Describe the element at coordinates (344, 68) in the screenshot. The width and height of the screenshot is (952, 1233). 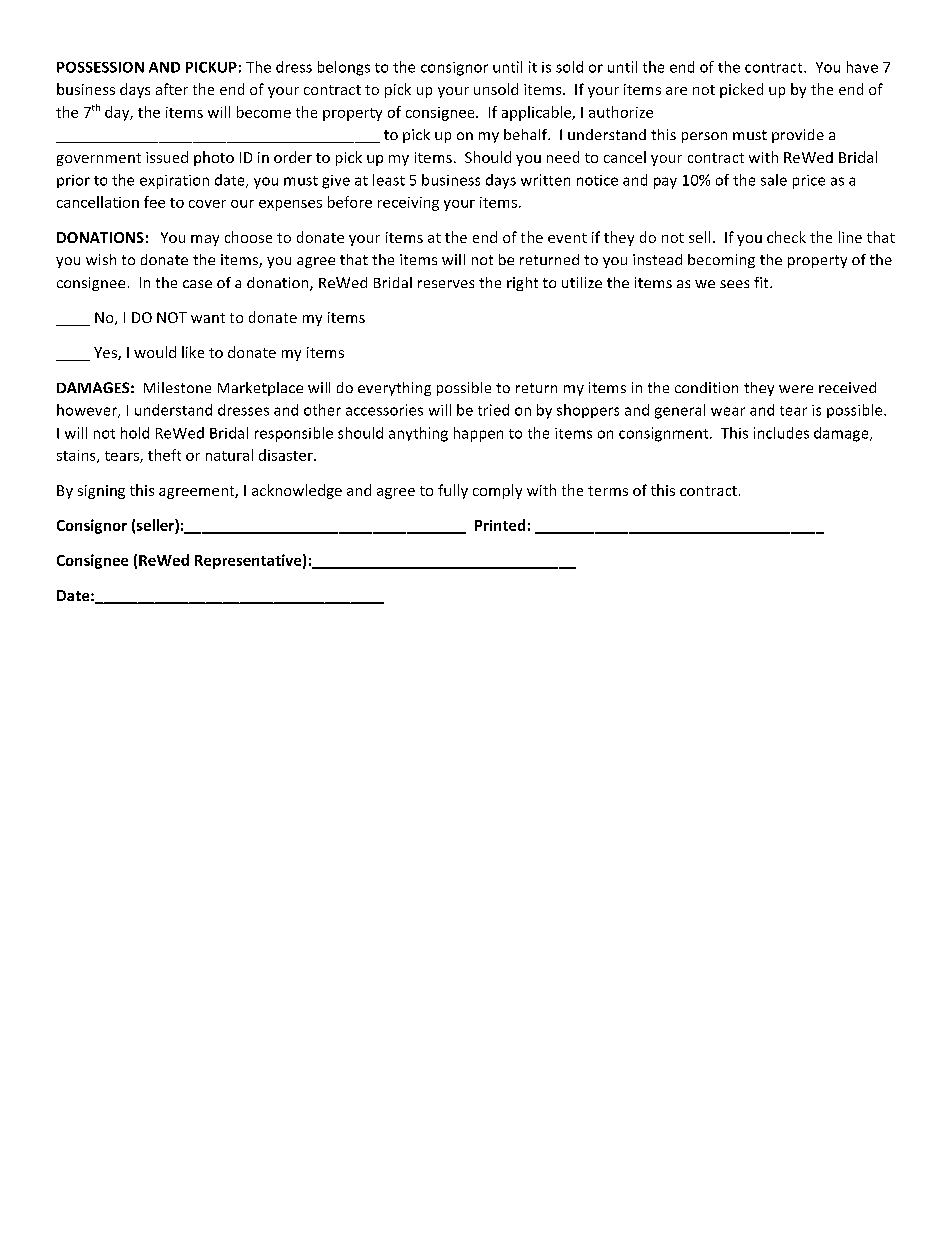
I see `belongs` at that location.
